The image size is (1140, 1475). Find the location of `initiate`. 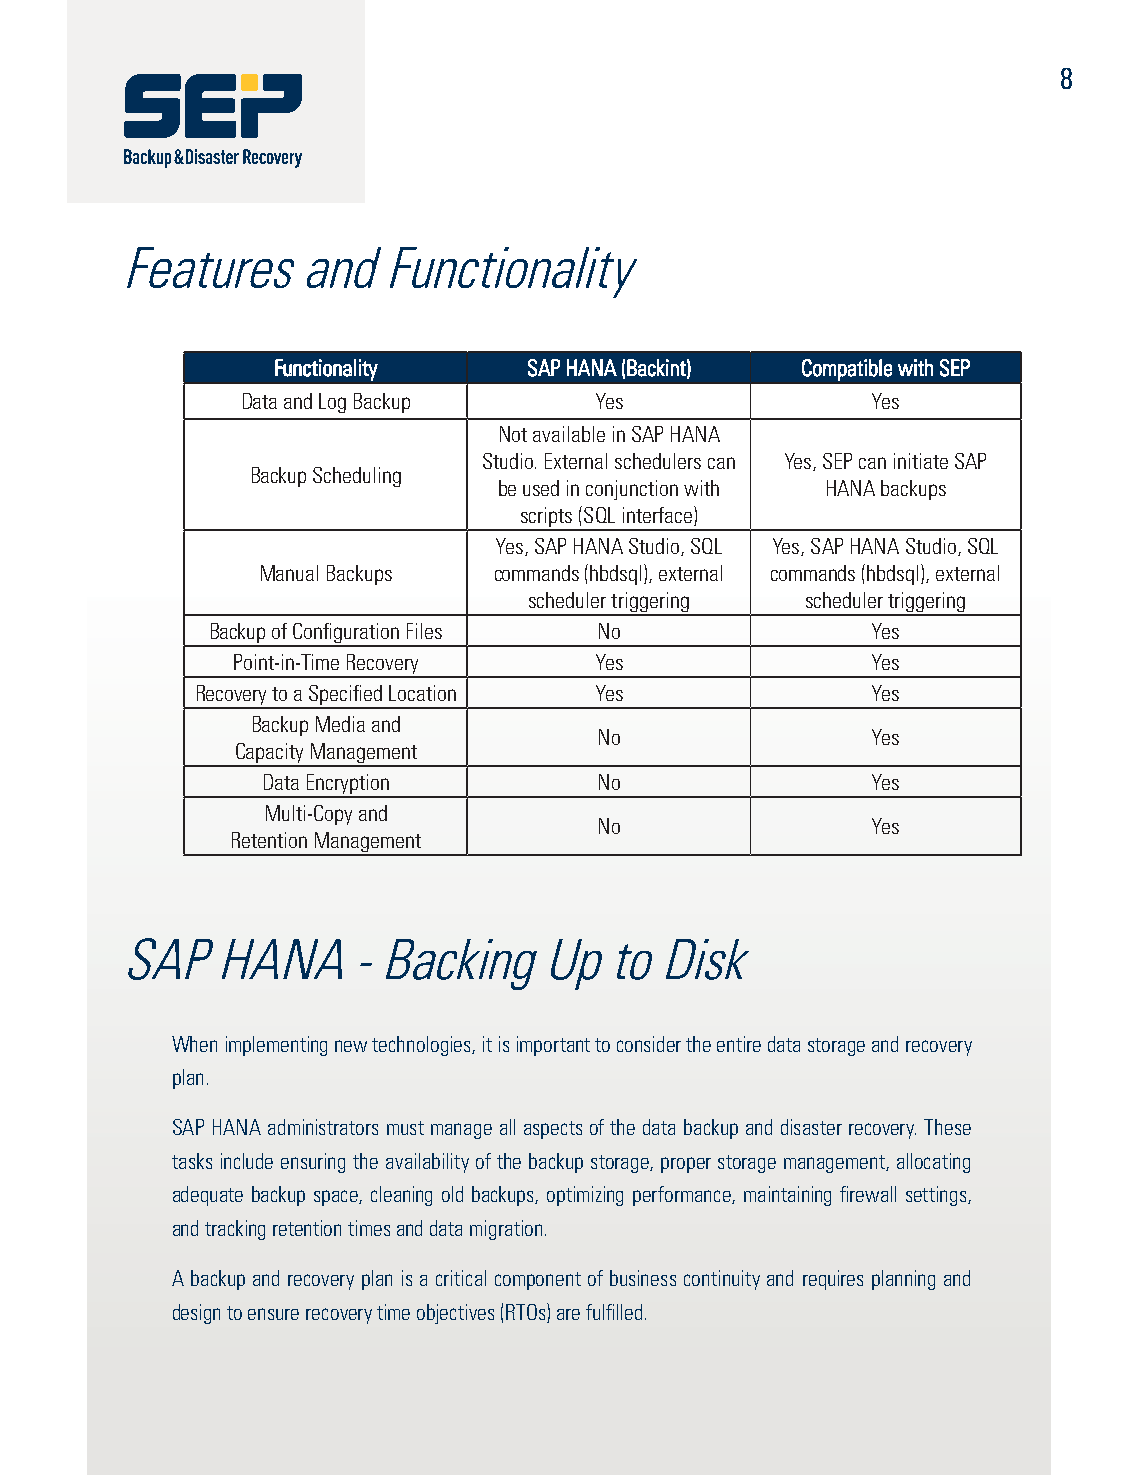

initiate is located at coordinates (921, 461).
